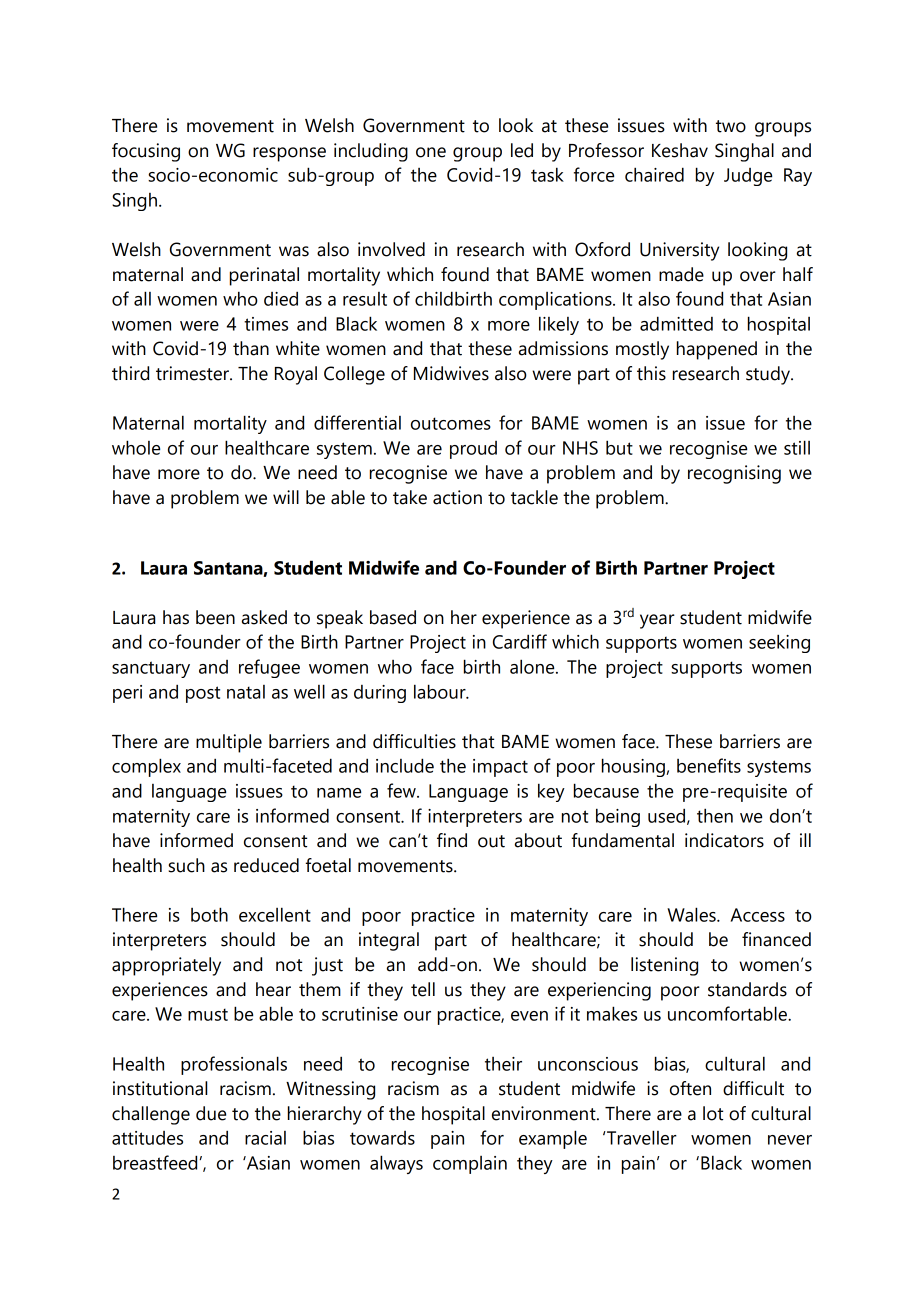  What do you see at coordinates (146, 152) in the page?
I see `focusing` at bounding box center [146, 152].
